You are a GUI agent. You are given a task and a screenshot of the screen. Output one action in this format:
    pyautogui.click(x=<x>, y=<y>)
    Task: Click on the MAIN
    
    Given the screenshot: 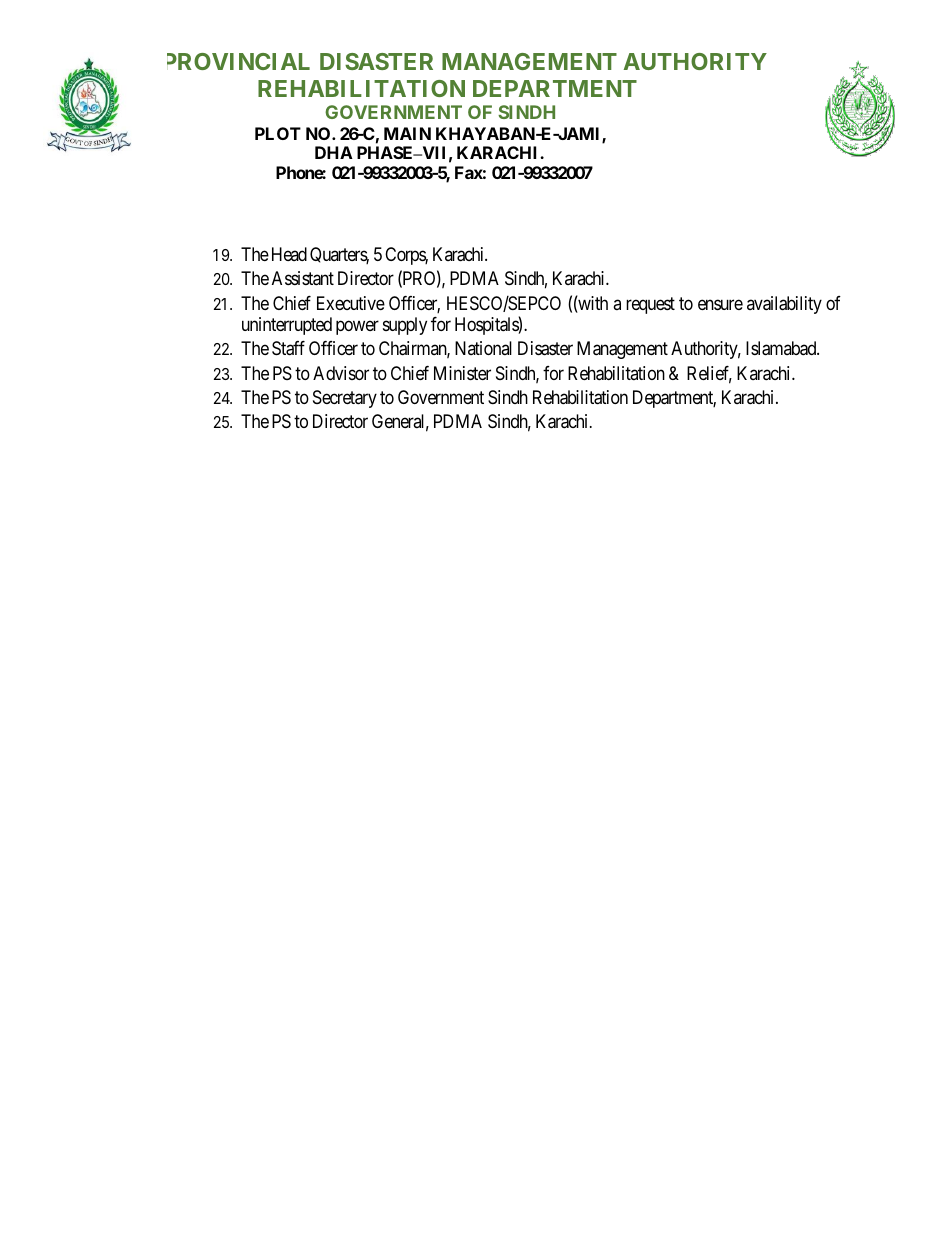 What is the action you would take?
    pyautogui.click(x=407, y=133)
